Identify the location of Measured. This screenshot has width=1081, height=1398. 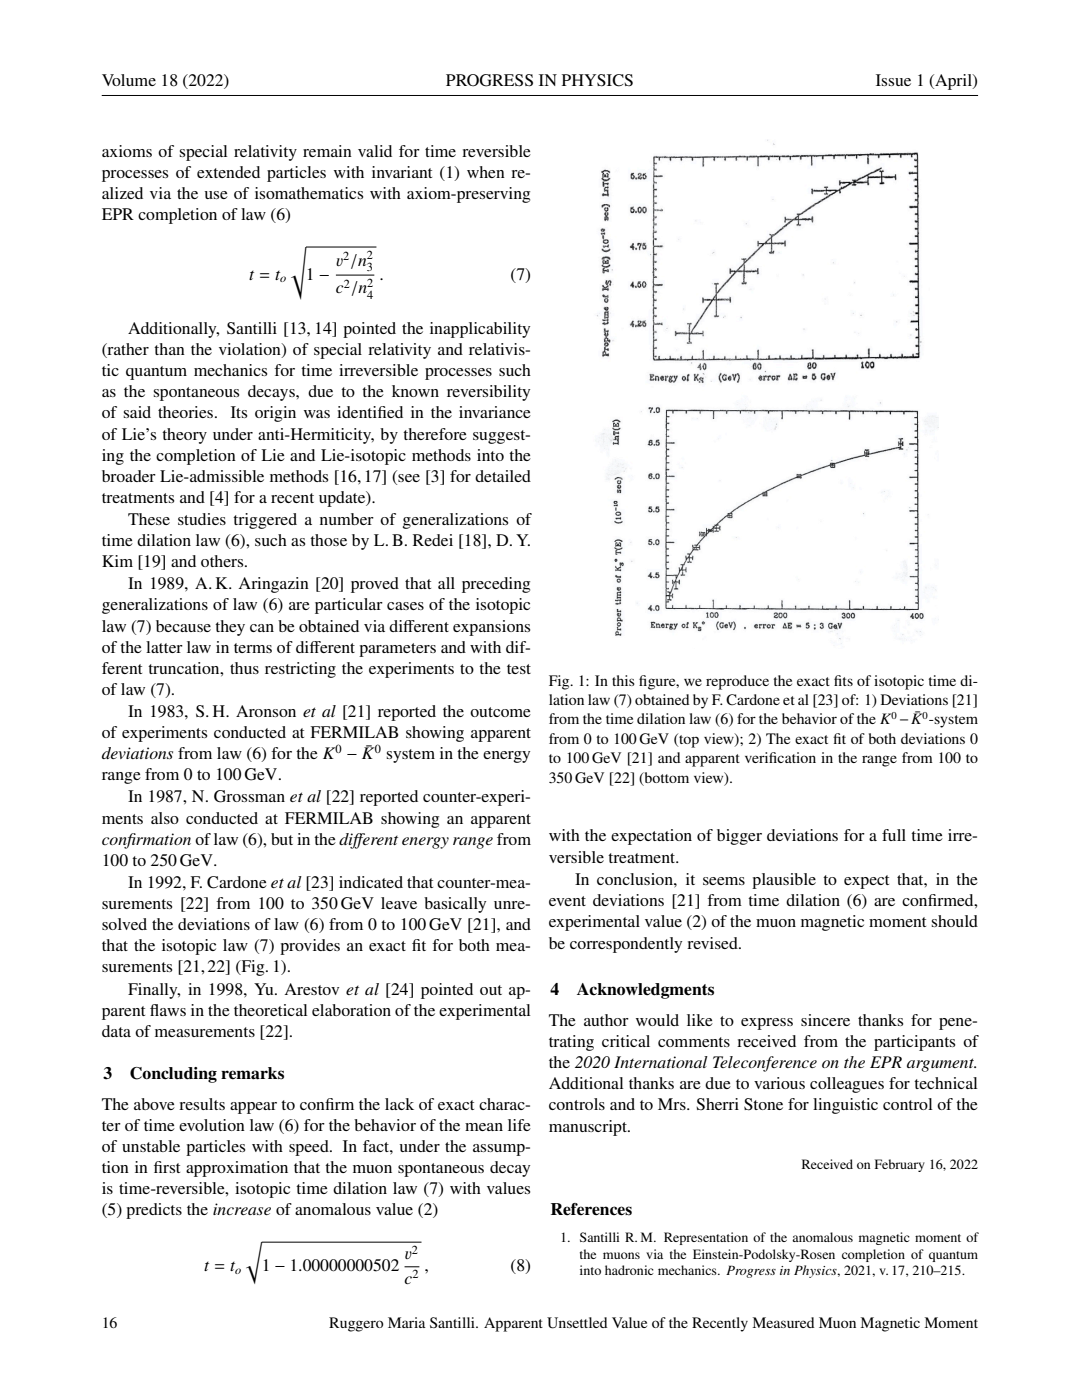
(783, 1322).
